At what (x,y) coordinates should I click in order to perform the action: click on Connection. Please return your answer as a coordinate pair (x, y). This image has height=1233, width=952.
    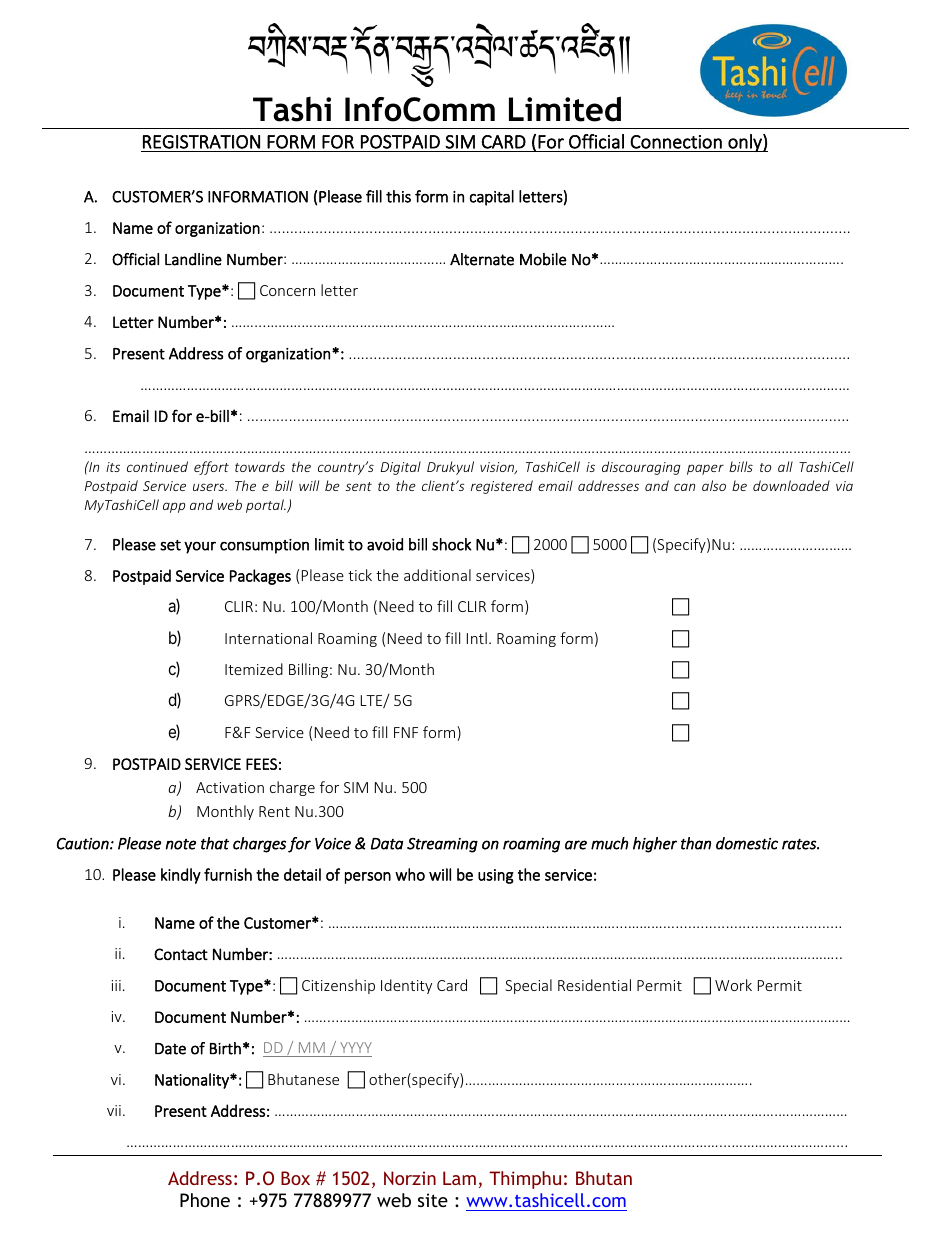
    Looking at the image, I should click on (676, 142).
